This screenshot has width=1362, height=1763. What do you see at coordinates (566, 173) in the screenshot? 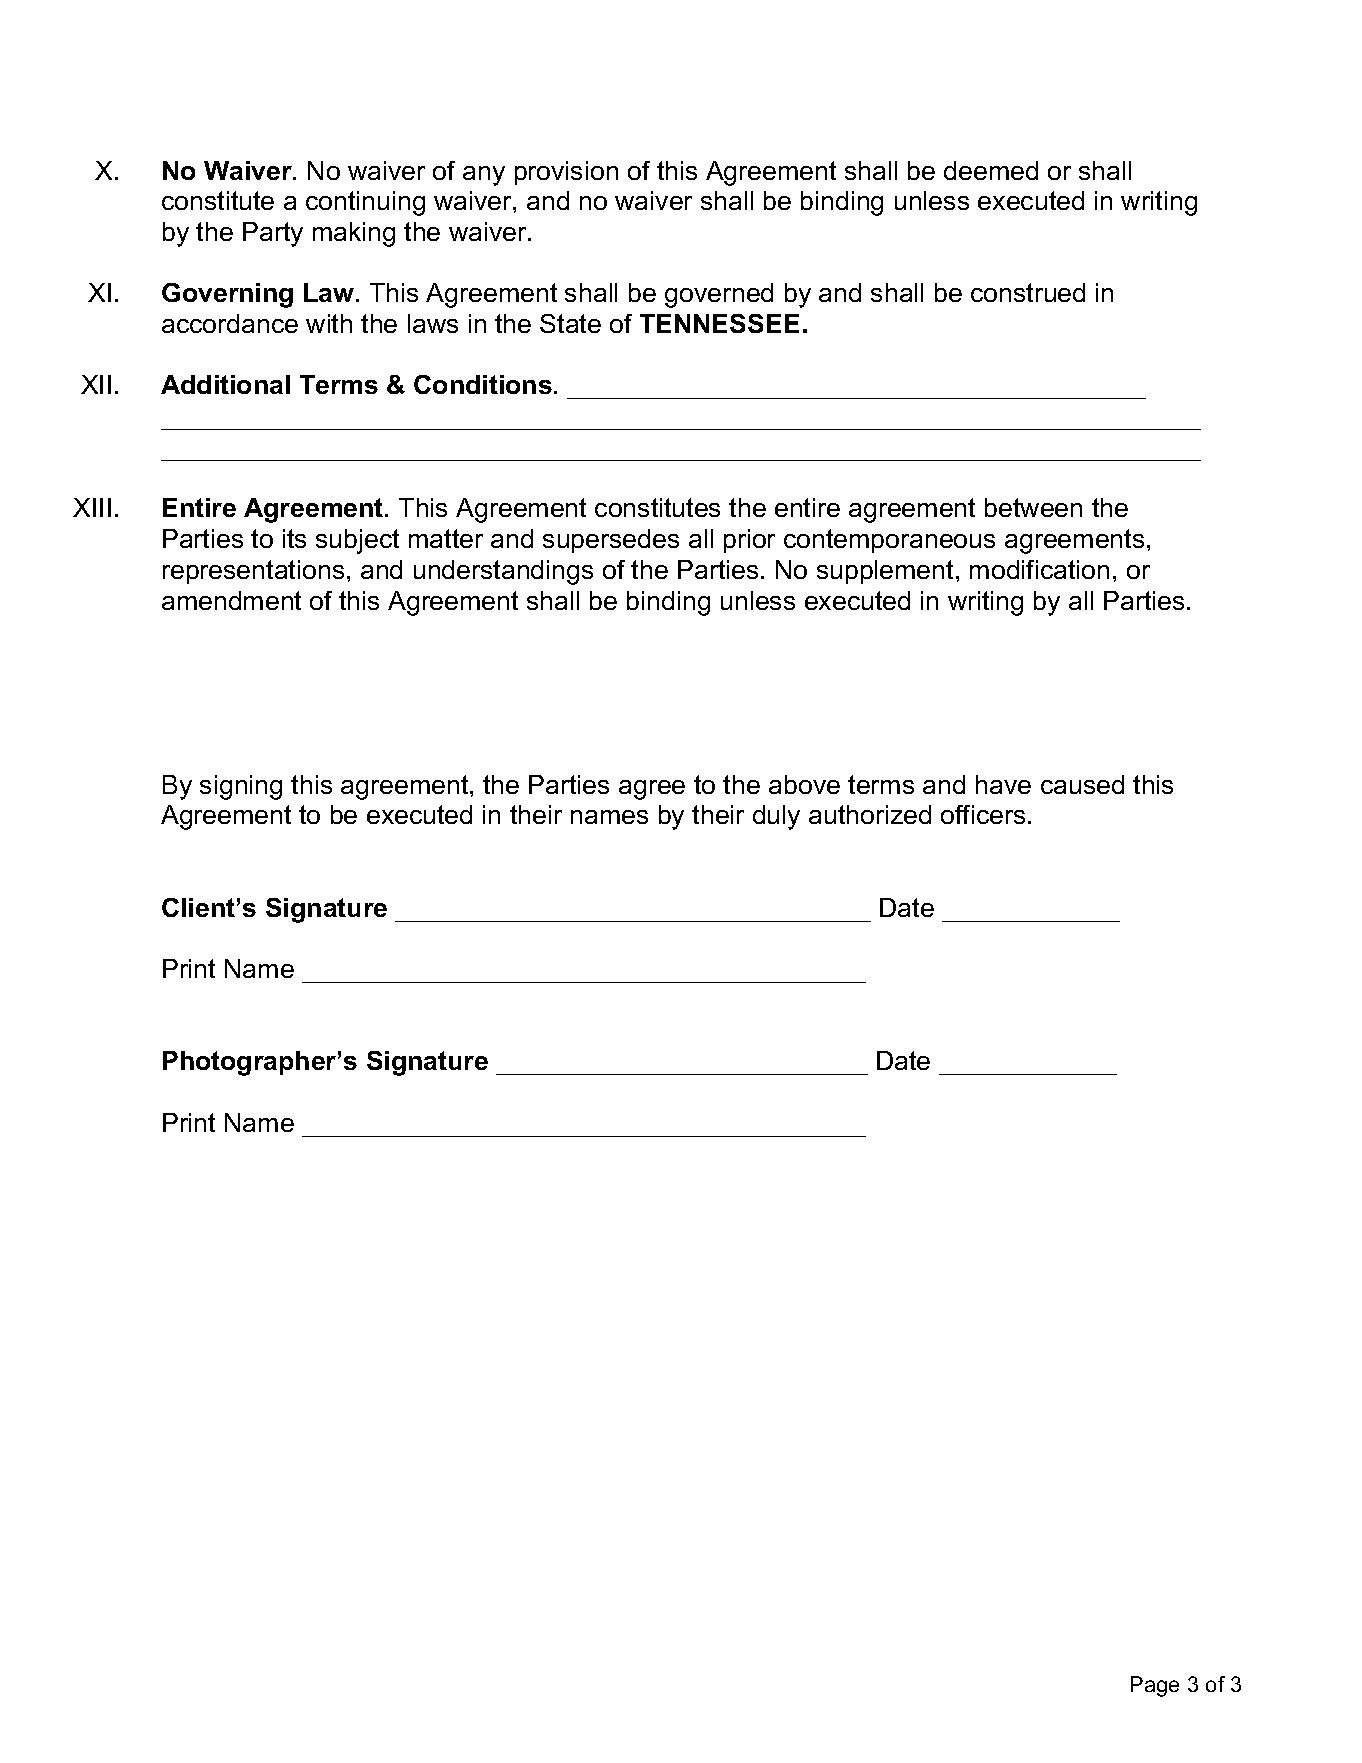
I see `provision` at bounding box center [566, 173].
